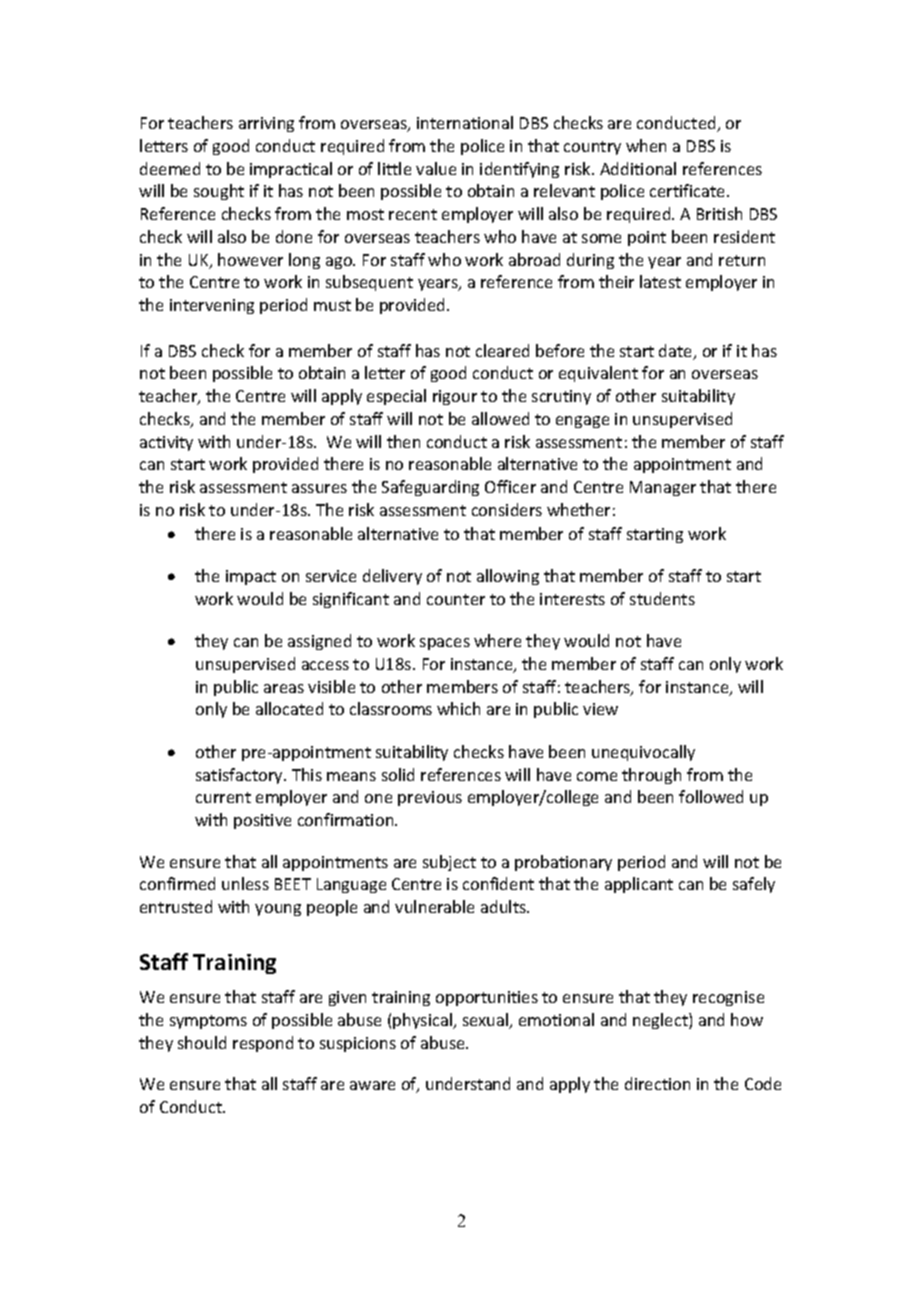 The image size is (924, 1308). What do you see at coordinates (436, 168) in the screenshot?
I see `value` at bounding box center [436, 168].
